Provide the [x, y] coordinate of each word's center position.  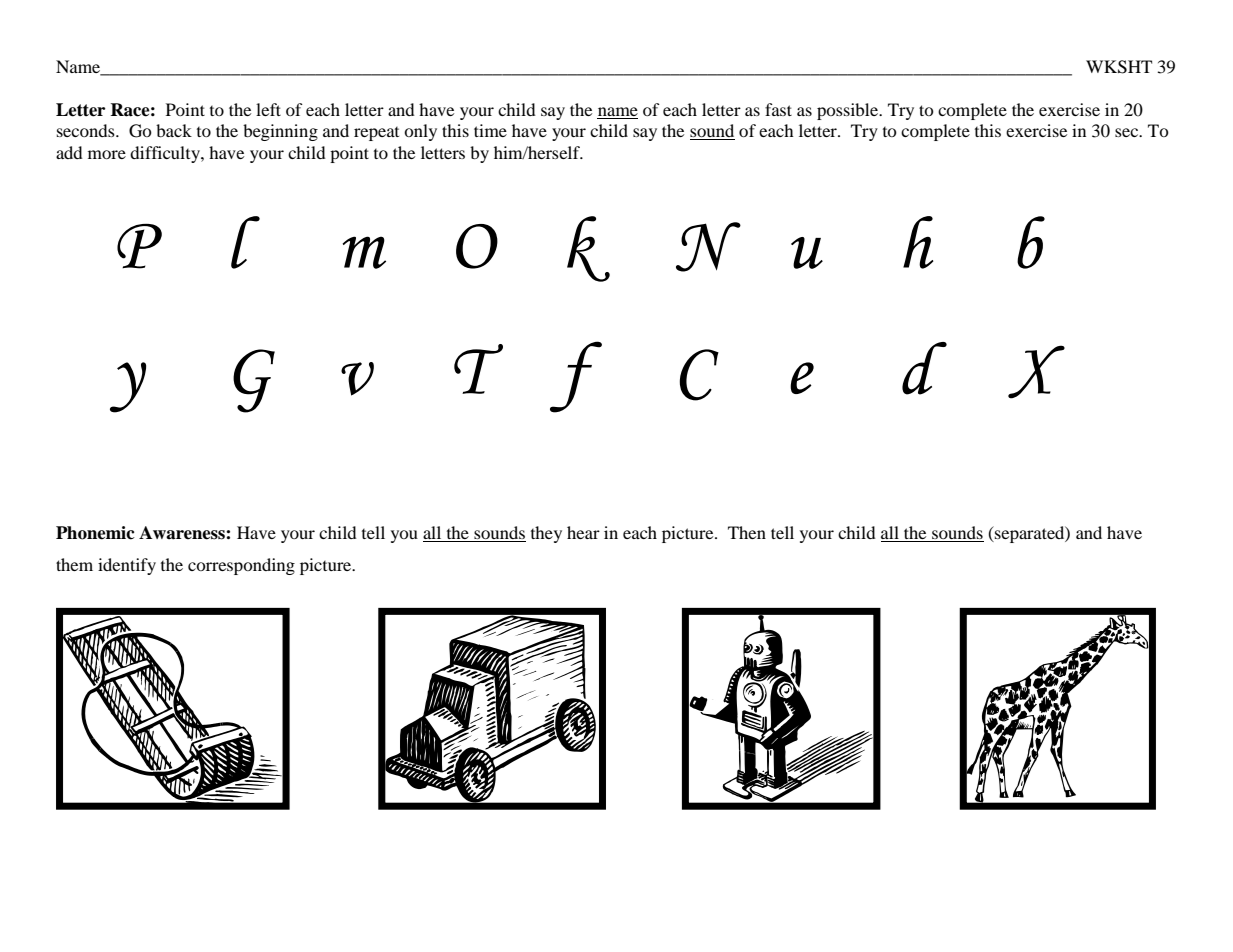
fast [778, 109]
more [107, 154]
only [420, 132]
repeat [376, 134]
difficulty [166, 154]
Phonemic [95, 533]
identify [127, 566]
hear [583, 532]
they [546, 534]
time [490, 130]
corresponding [241, 566]
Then [747, 532]
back [174, 130]
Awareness [183, 533]
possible [849, 111]
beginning [280, 132]
